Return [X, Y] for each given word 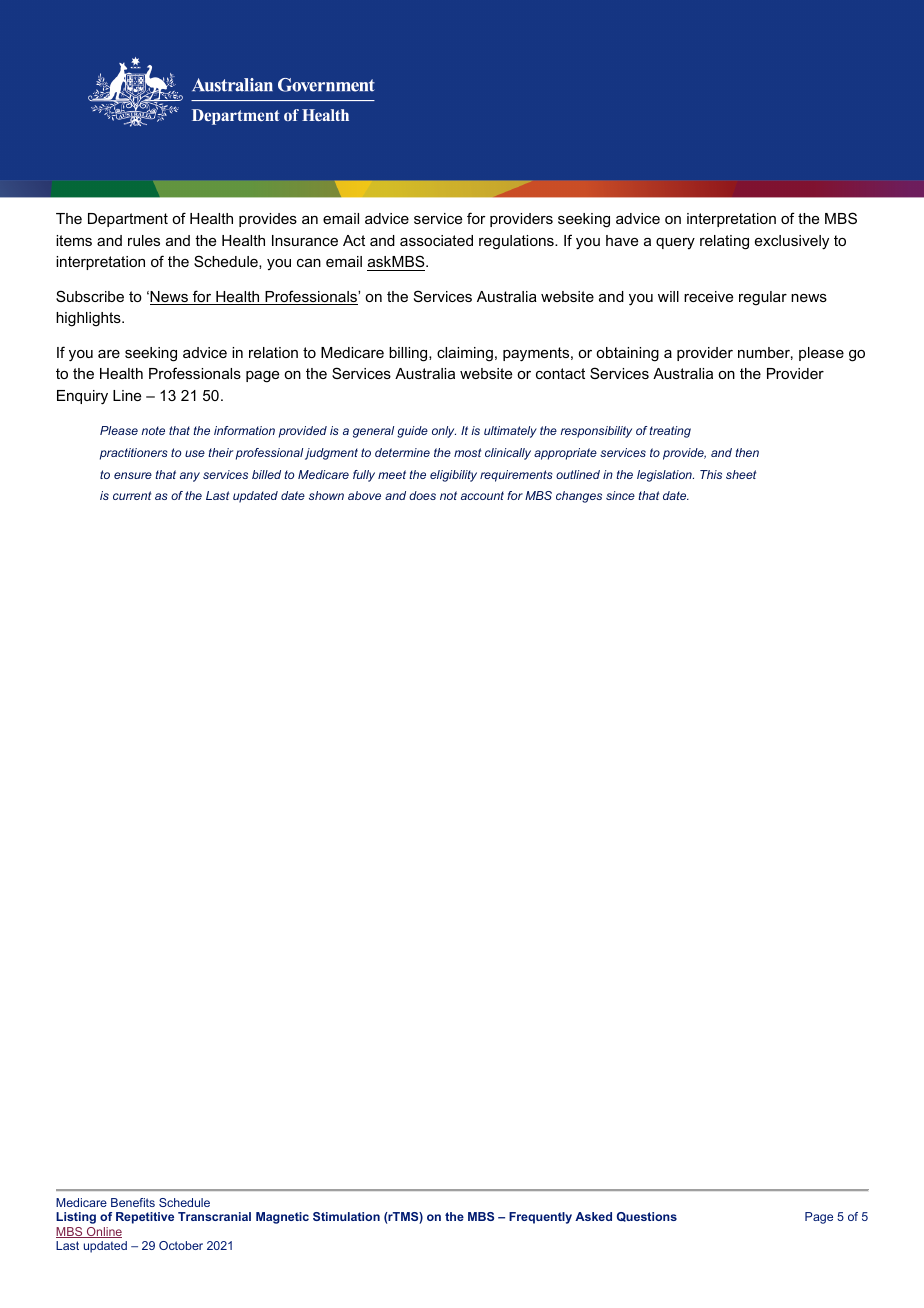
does [422, 495]
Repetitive [145, 1218]
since [620, 495]
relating [724, 242]
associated [436, 240]
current [132, 495]
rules [144, 240]
